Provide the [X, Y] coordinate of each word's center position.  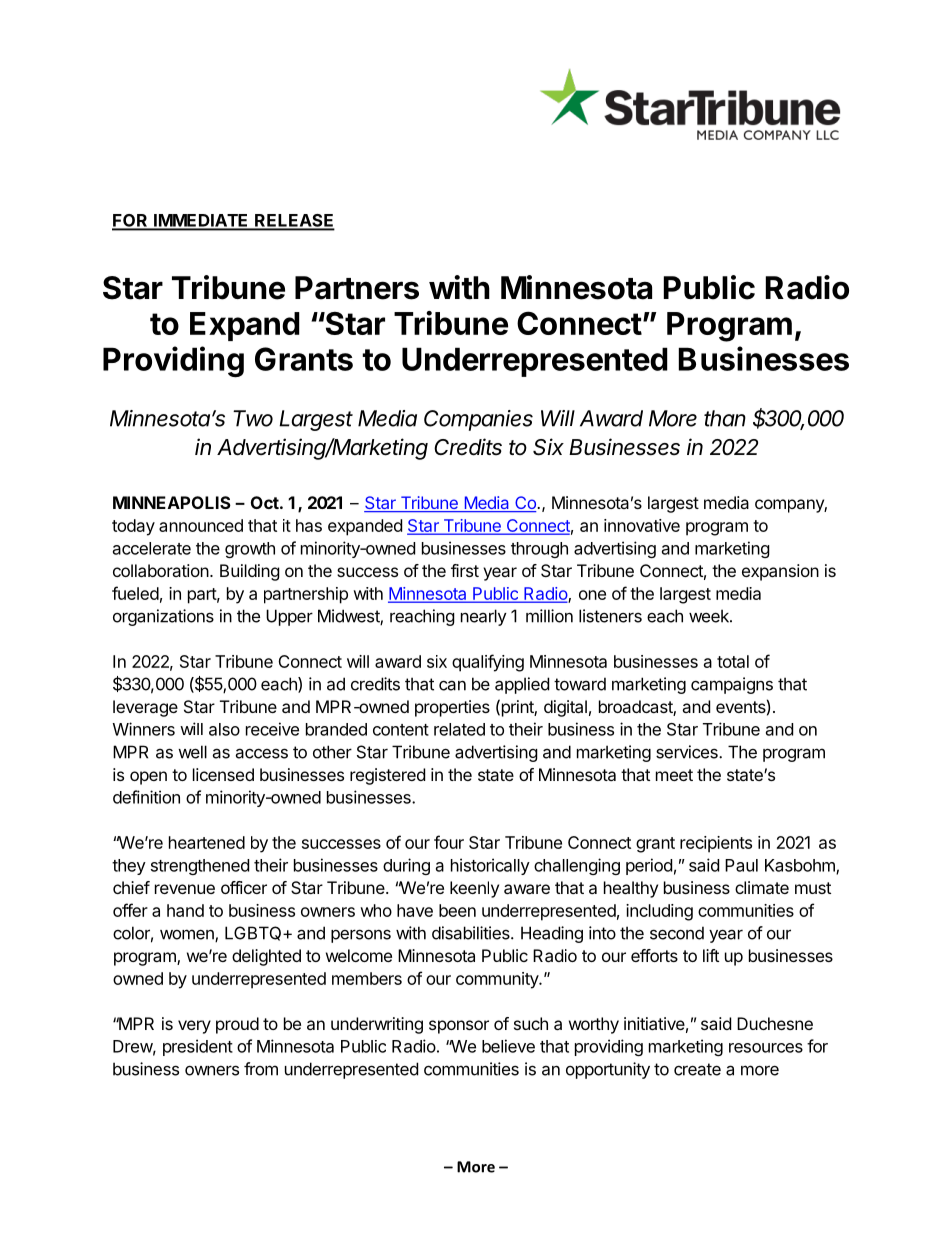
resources [766, 1048]
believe [508, 1046]
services [688, 752]
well [192, 752]
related [459, 729]
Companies [478, 420]
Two [253, 418]
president [198, 1047]
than [725, 418]
